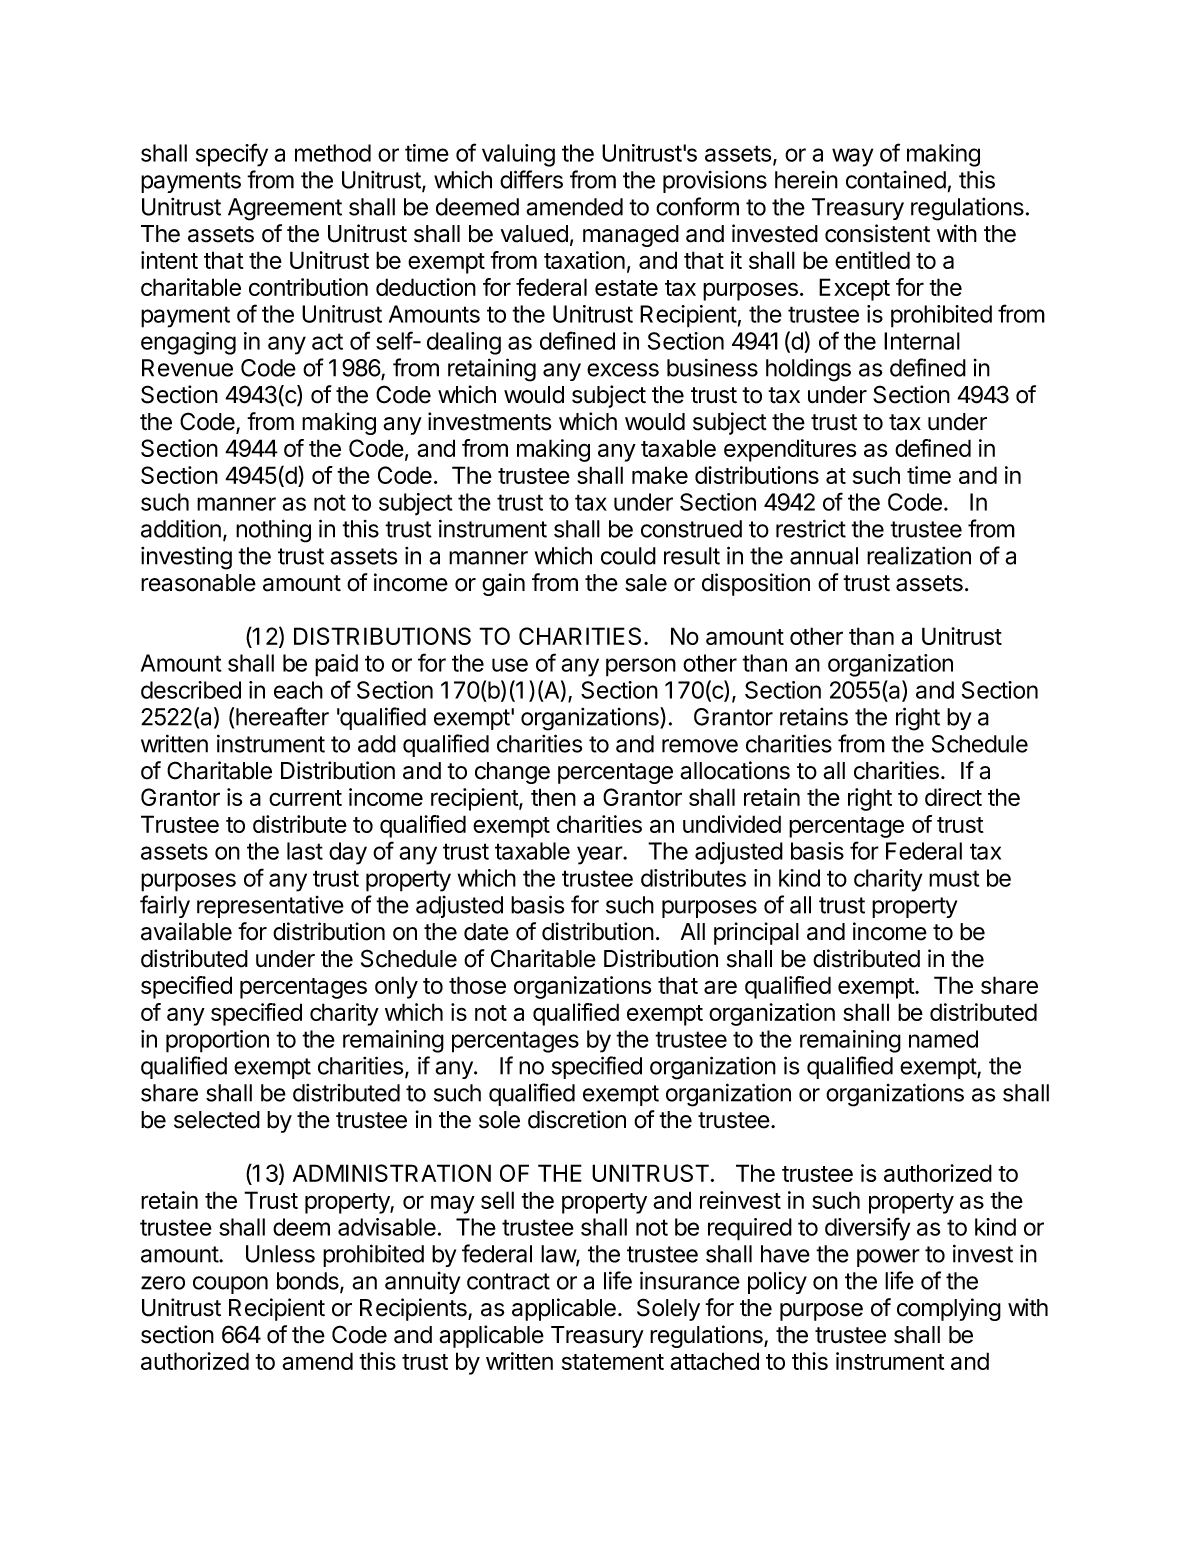 The width and height of the screenshot is (1191, 1541). What do you see at coordinates (949, 1309) in the screenshot?
I see `complying` at bounding box center [949, 1309].
